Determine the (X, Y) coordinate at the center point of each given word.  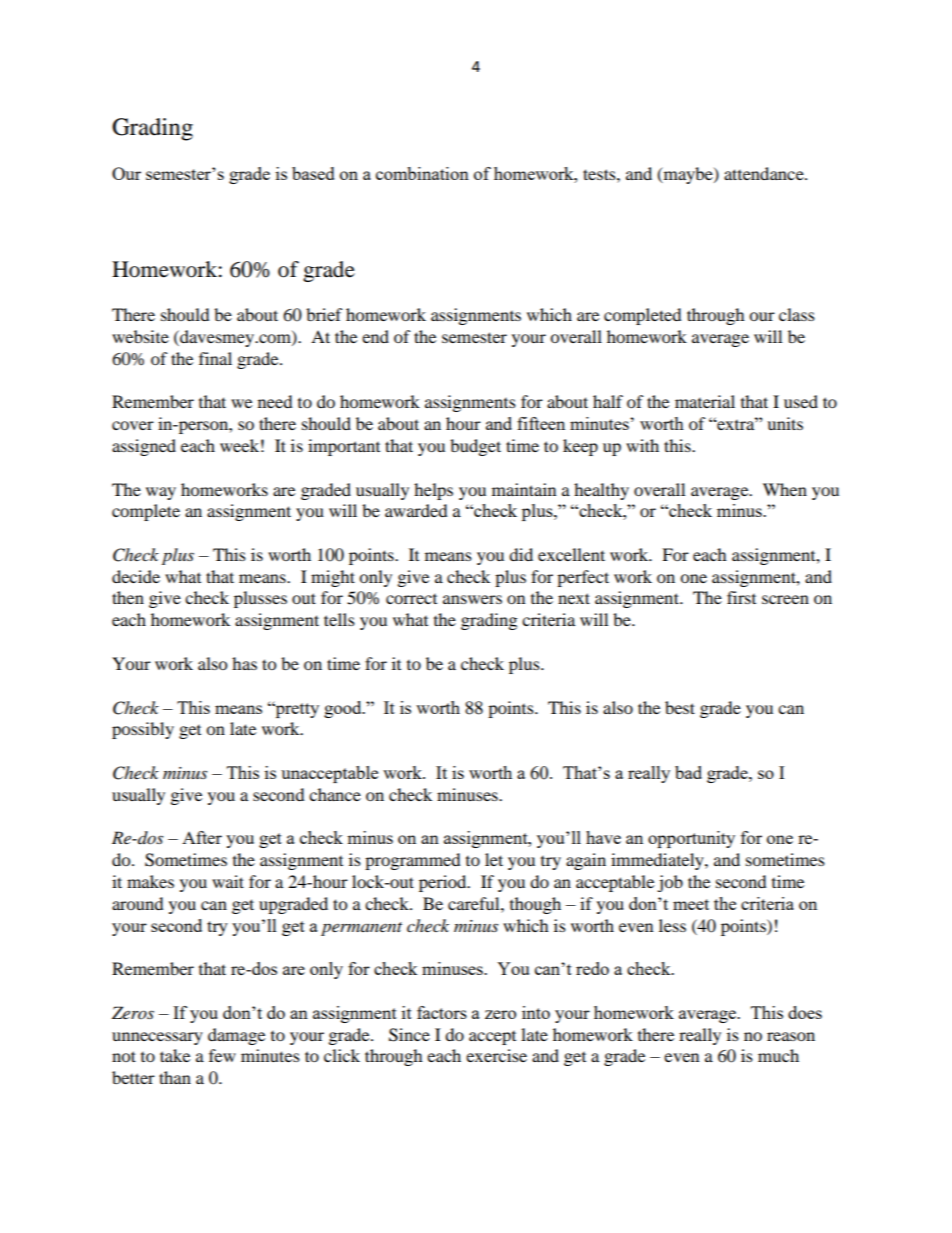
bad (688, 772)
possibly (143, 730)
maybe (688, 175)
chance (335, 794)
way (161, 493)
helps (433, 491)
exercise (496, 1055)
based (313, 173)
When (785, 489)
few (222, 1055)
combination (422, 173)
